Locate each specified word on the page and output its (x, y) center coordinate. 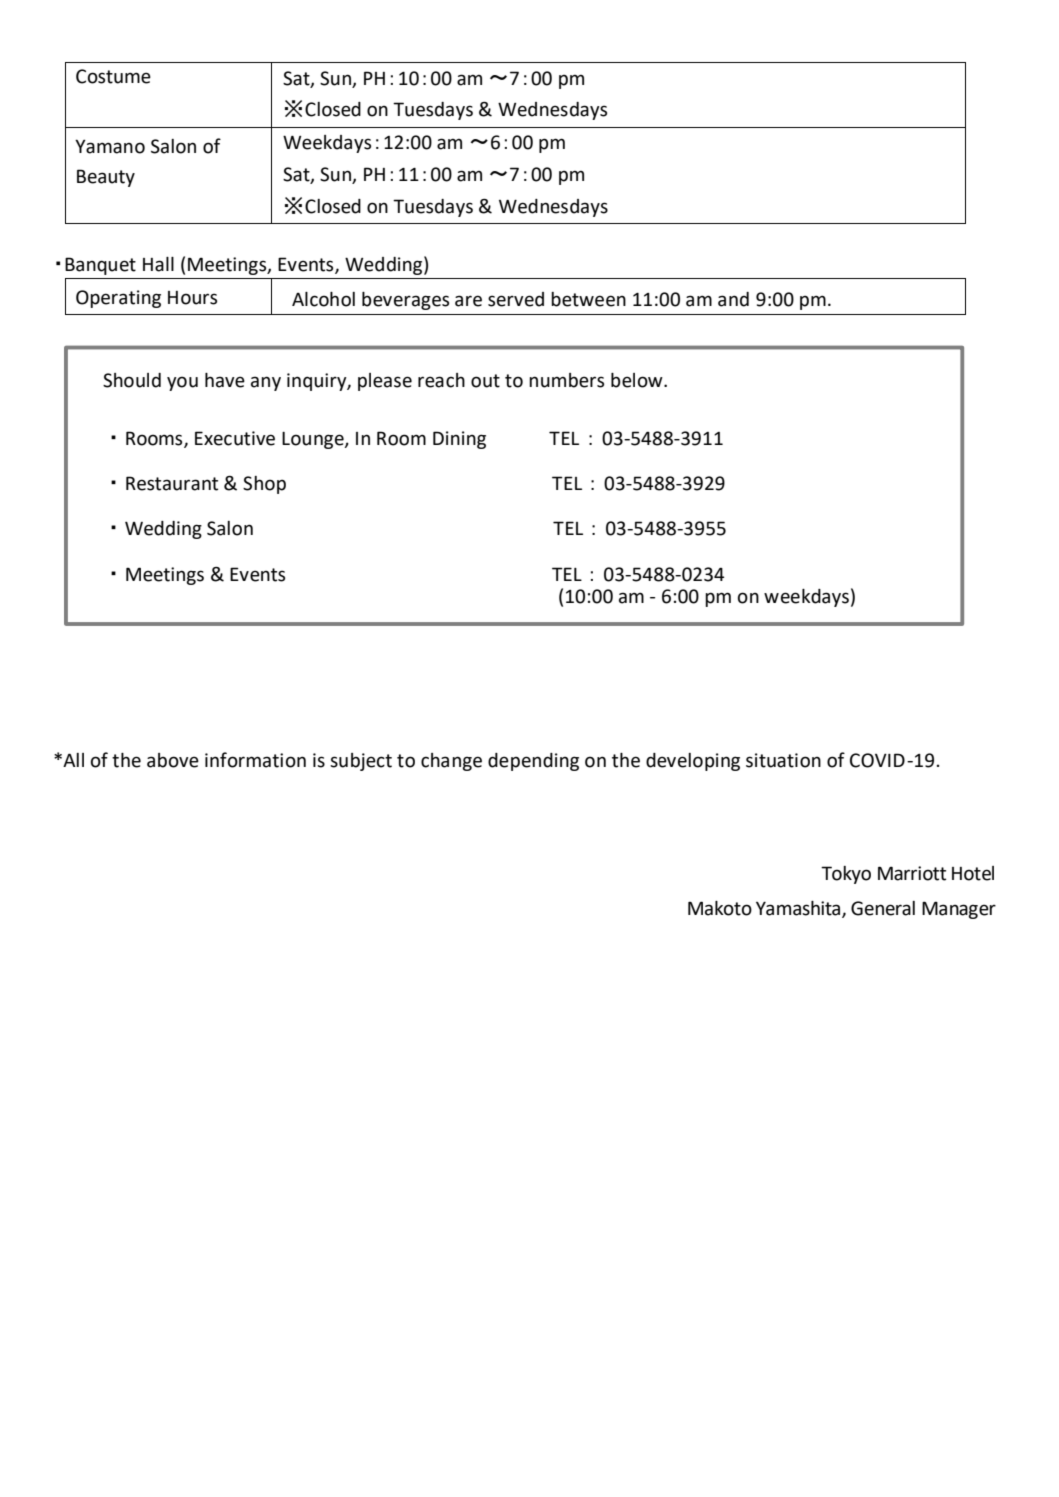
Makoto (720, 908)
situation (783, 760)
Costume (113, 76)
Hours (192, 298)
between (588, 299)
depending (533, 762)
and (733, 299)
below (638, 380)
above (173, 760)
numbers (566, 380)
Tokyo (846, 875)
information (255, 760)
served (516, 299)
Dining (459, 440)
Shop (264, 485)
